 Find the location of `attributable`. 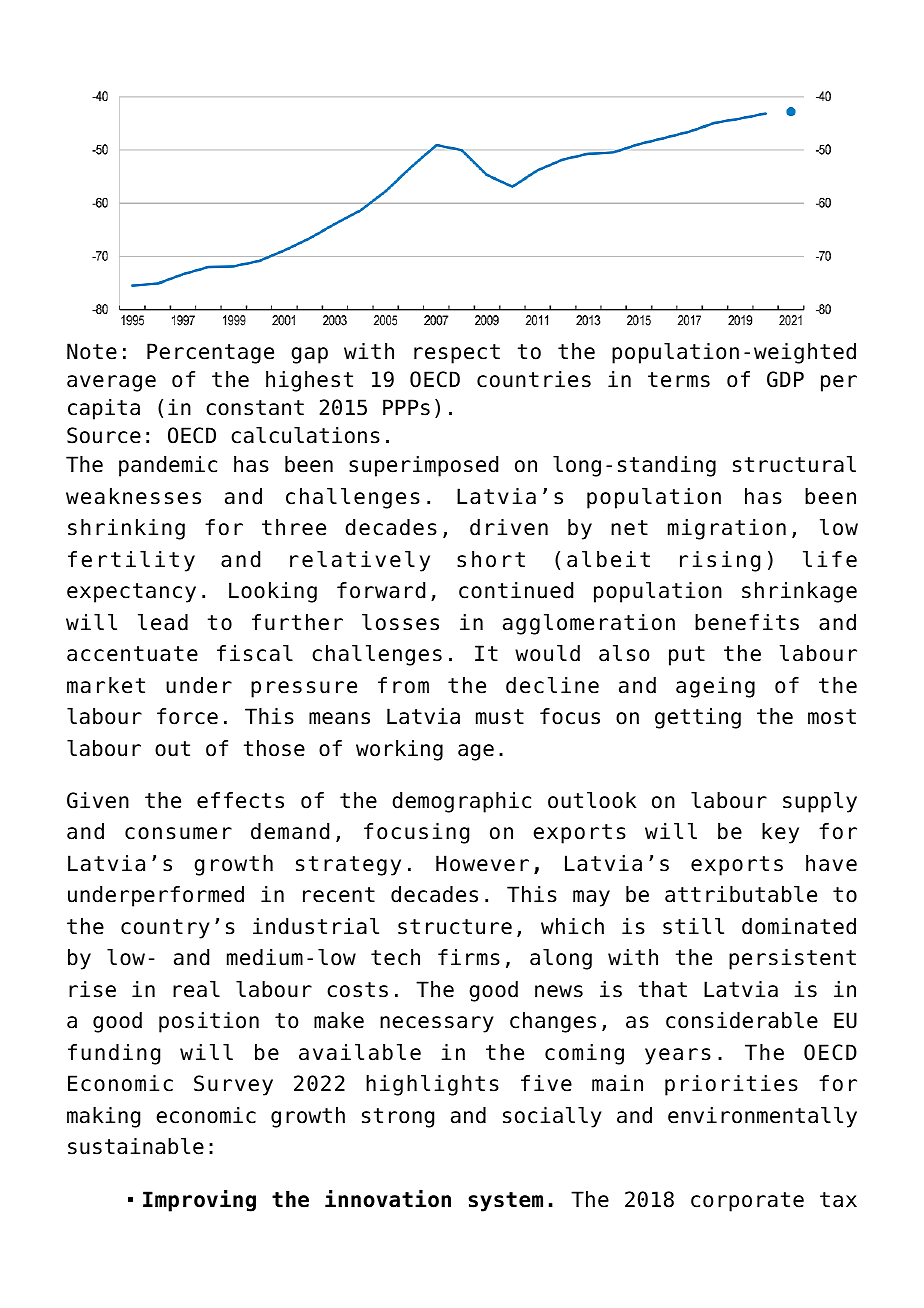

attributable is located at coordinates (741, 894).
